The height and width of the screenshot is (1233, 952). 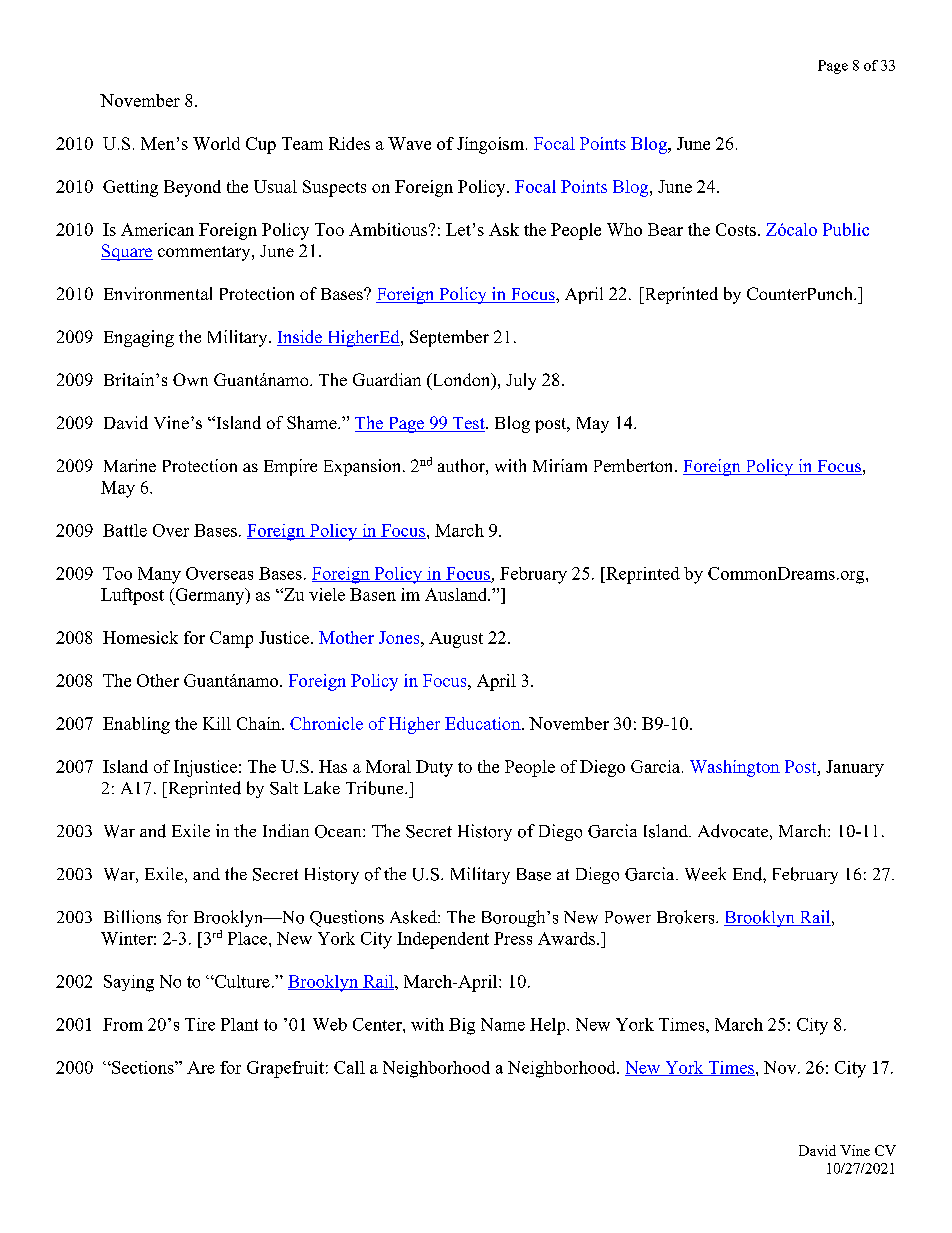 I want to click on Indian, so click(x=286, y=830).
